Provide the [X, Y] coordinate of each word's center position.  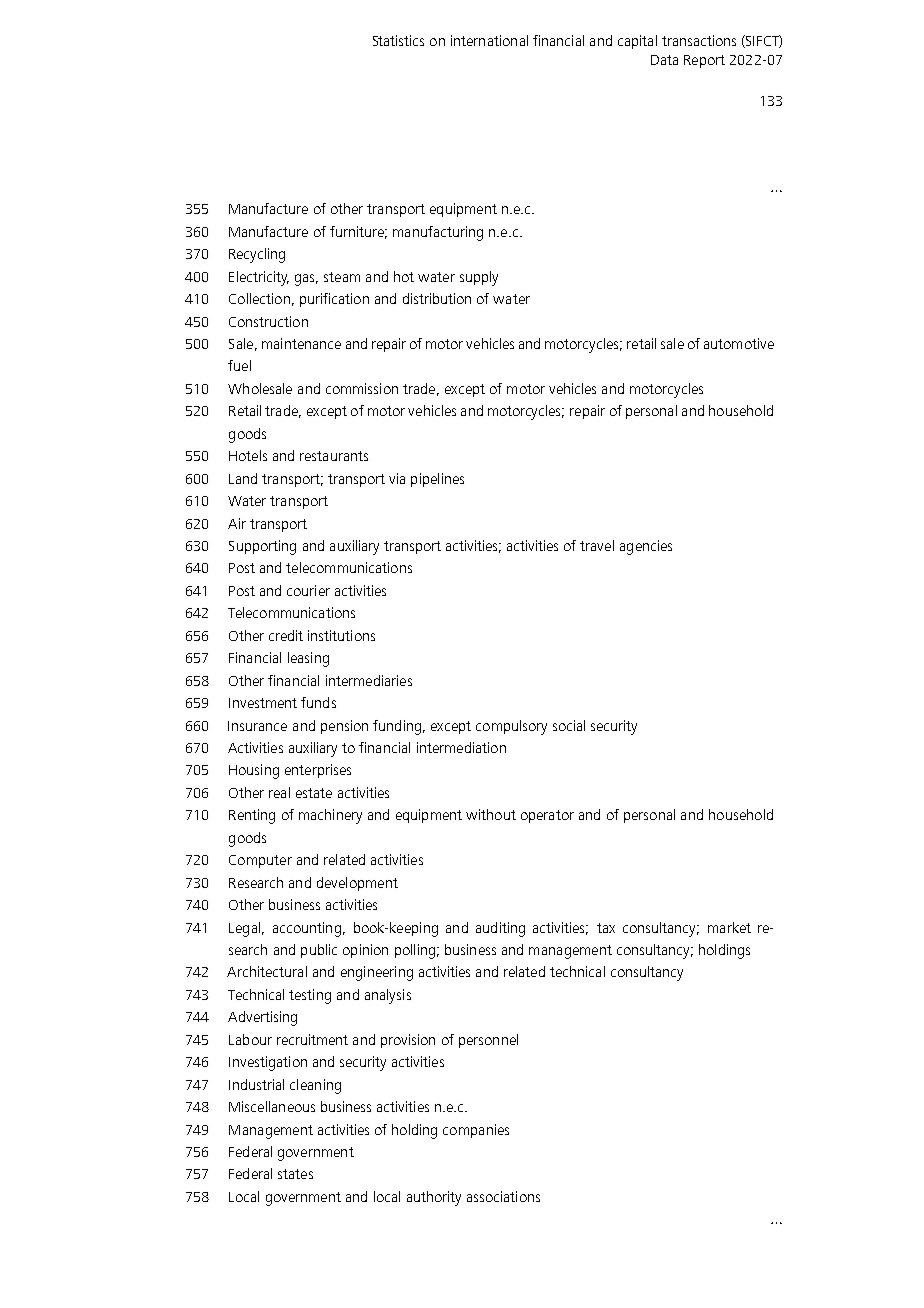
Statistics [398, 40]
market [729, 927]
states [295, 1174]
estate [314, 793]
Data [664, 60]
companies [476, 1131]
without [491, 814]
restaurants [334, 456]
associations [503, 1196]
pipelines [437, 480]
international [489, 40]
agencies [646, 547]
